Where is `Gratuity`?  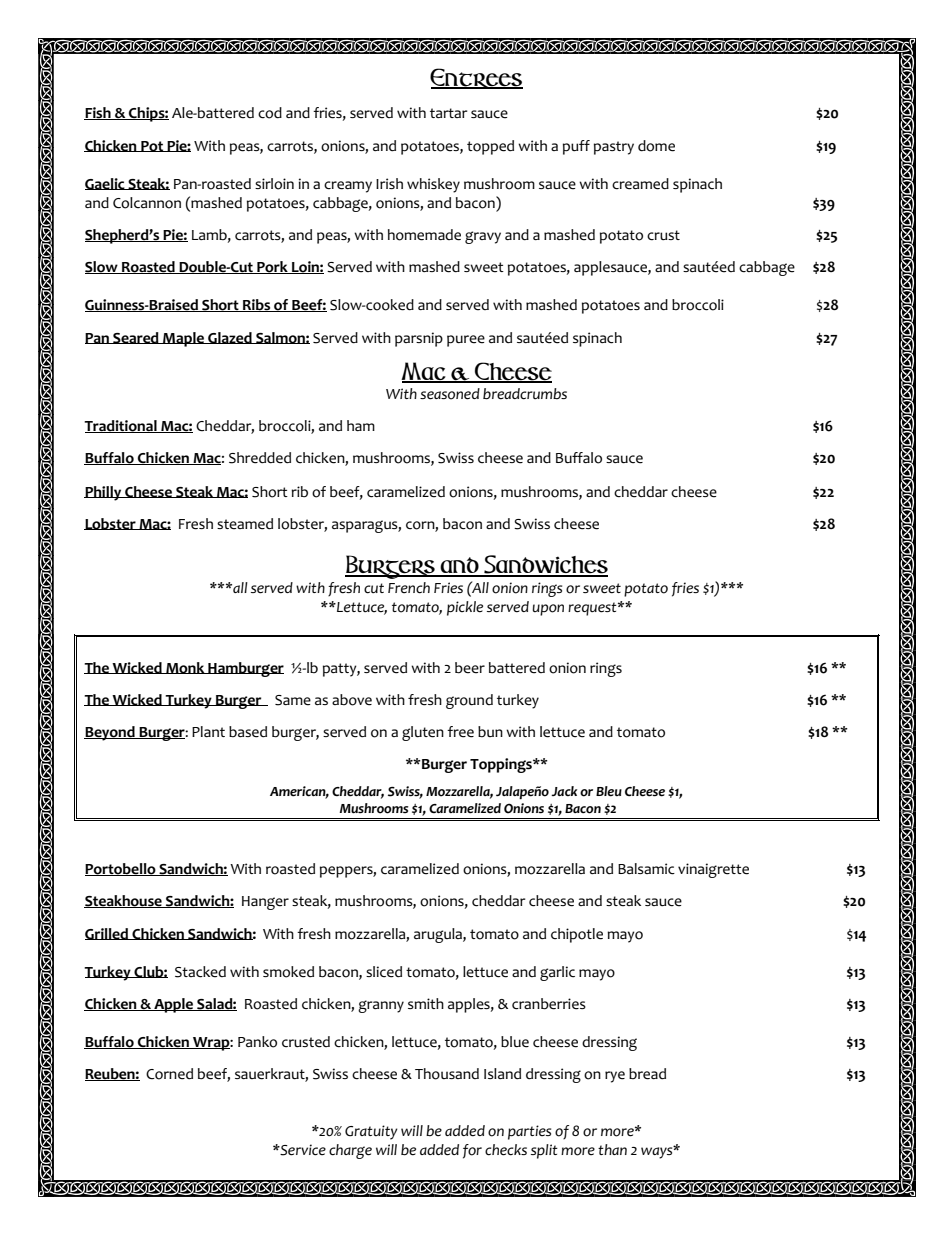
Gratuity is located at coordinates (371, 1132).
